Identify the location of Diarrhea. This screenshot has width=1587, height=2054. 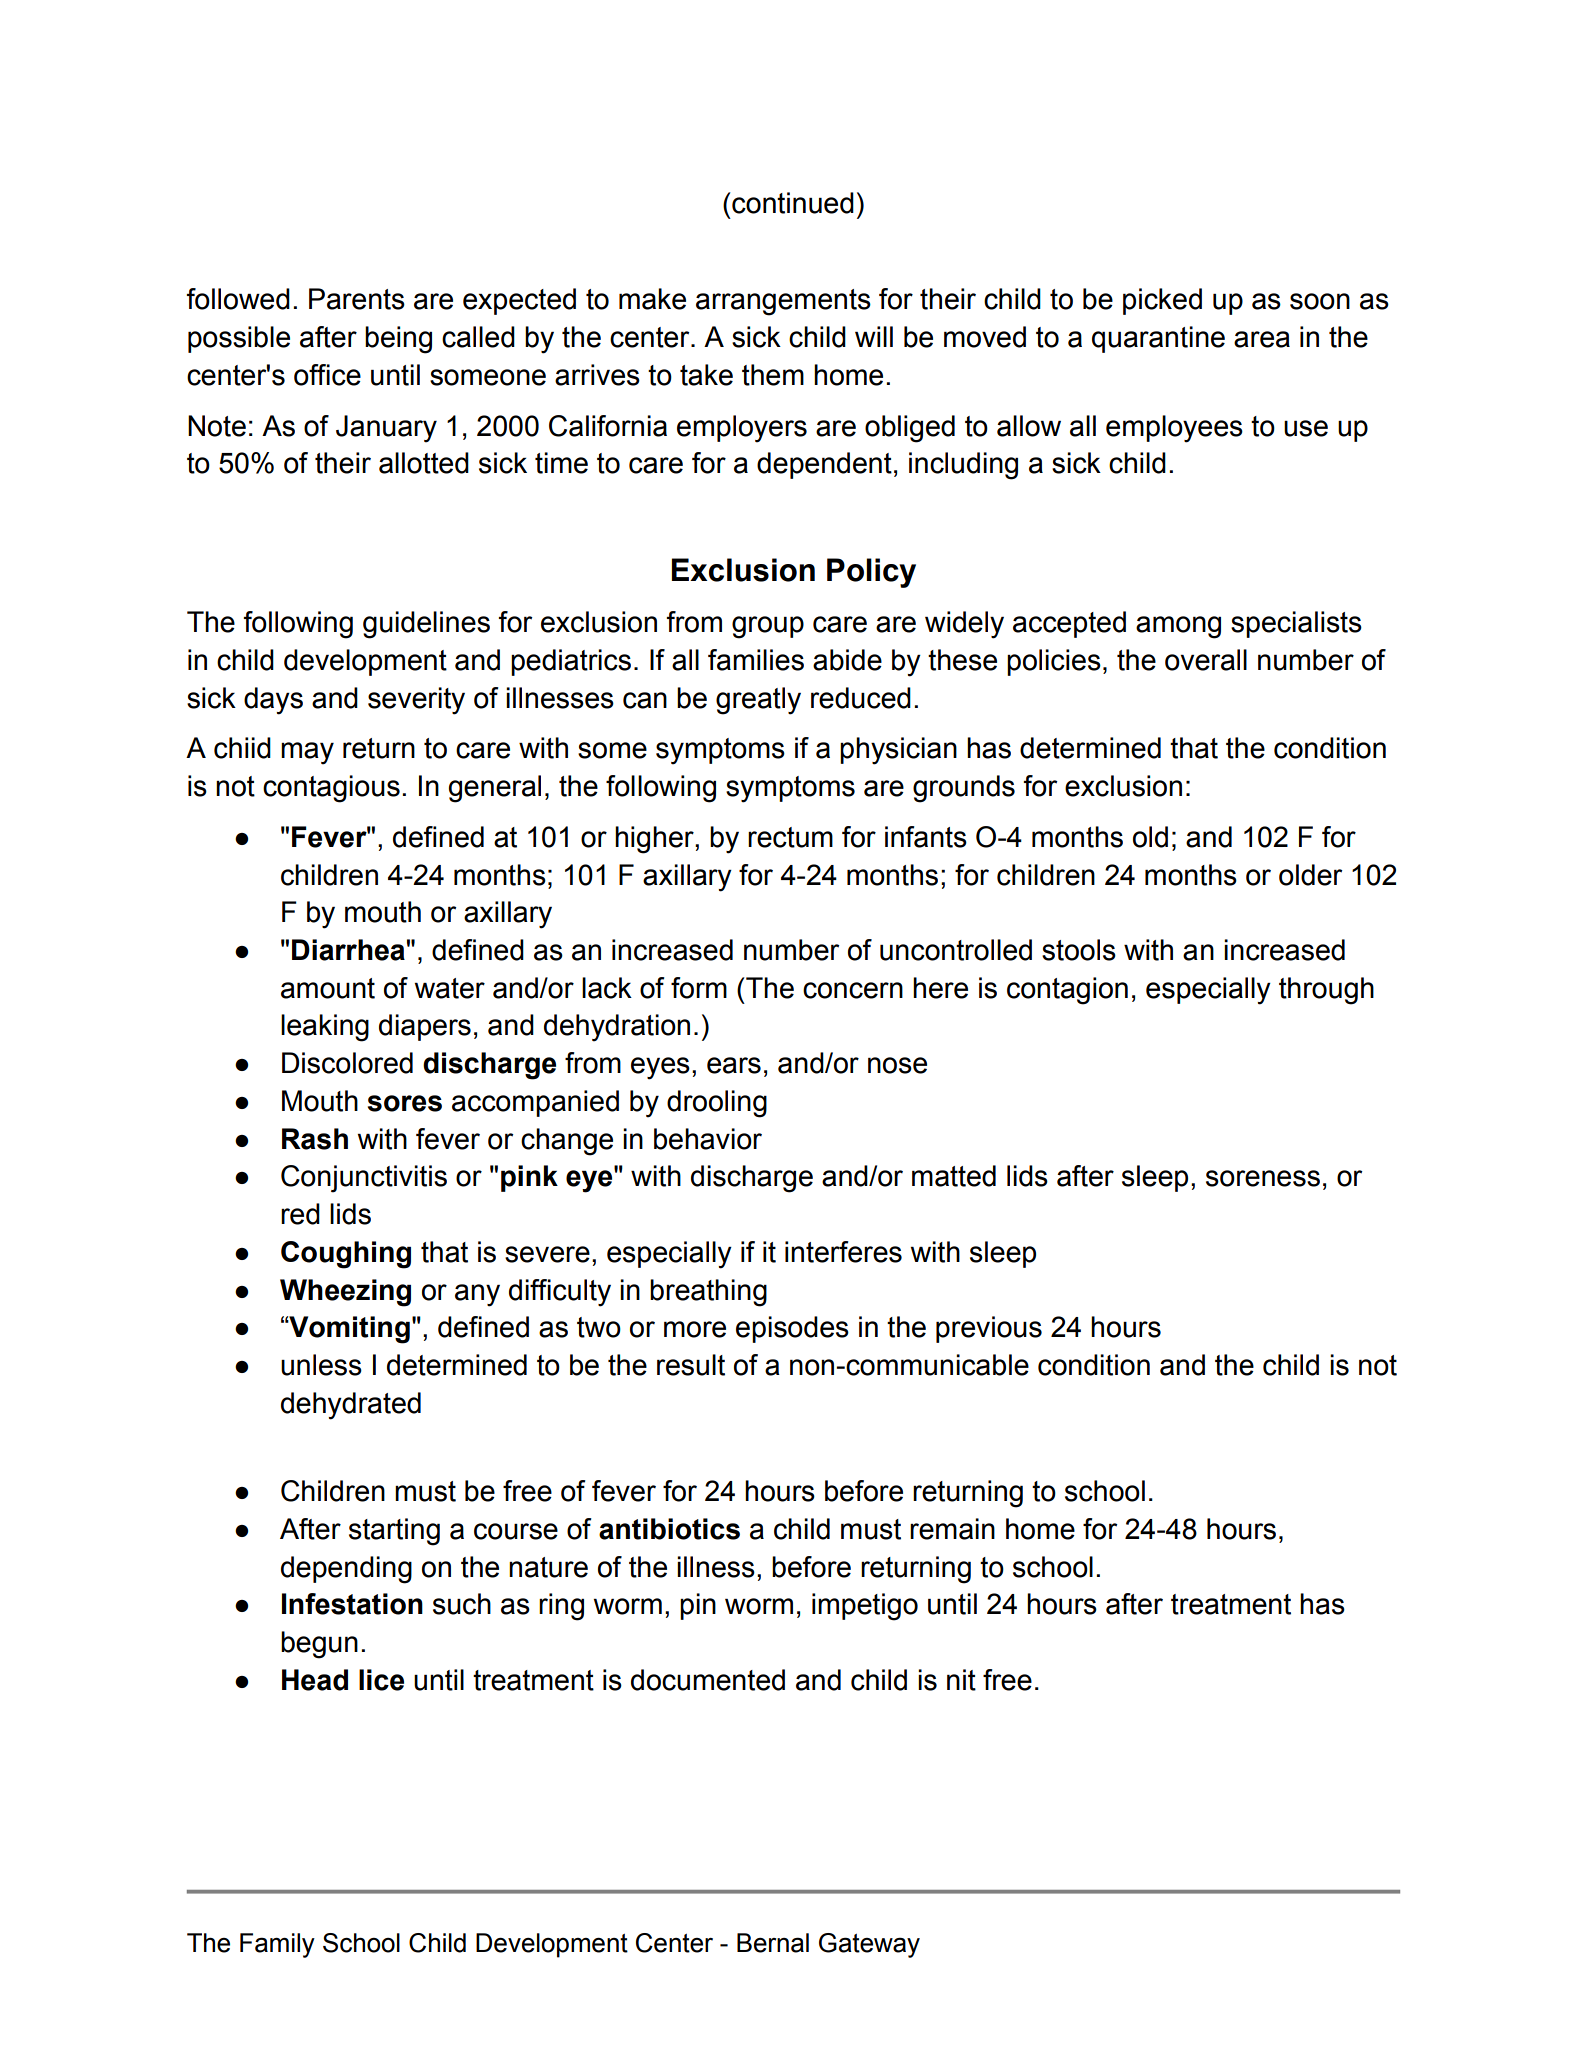
(348, 950).
